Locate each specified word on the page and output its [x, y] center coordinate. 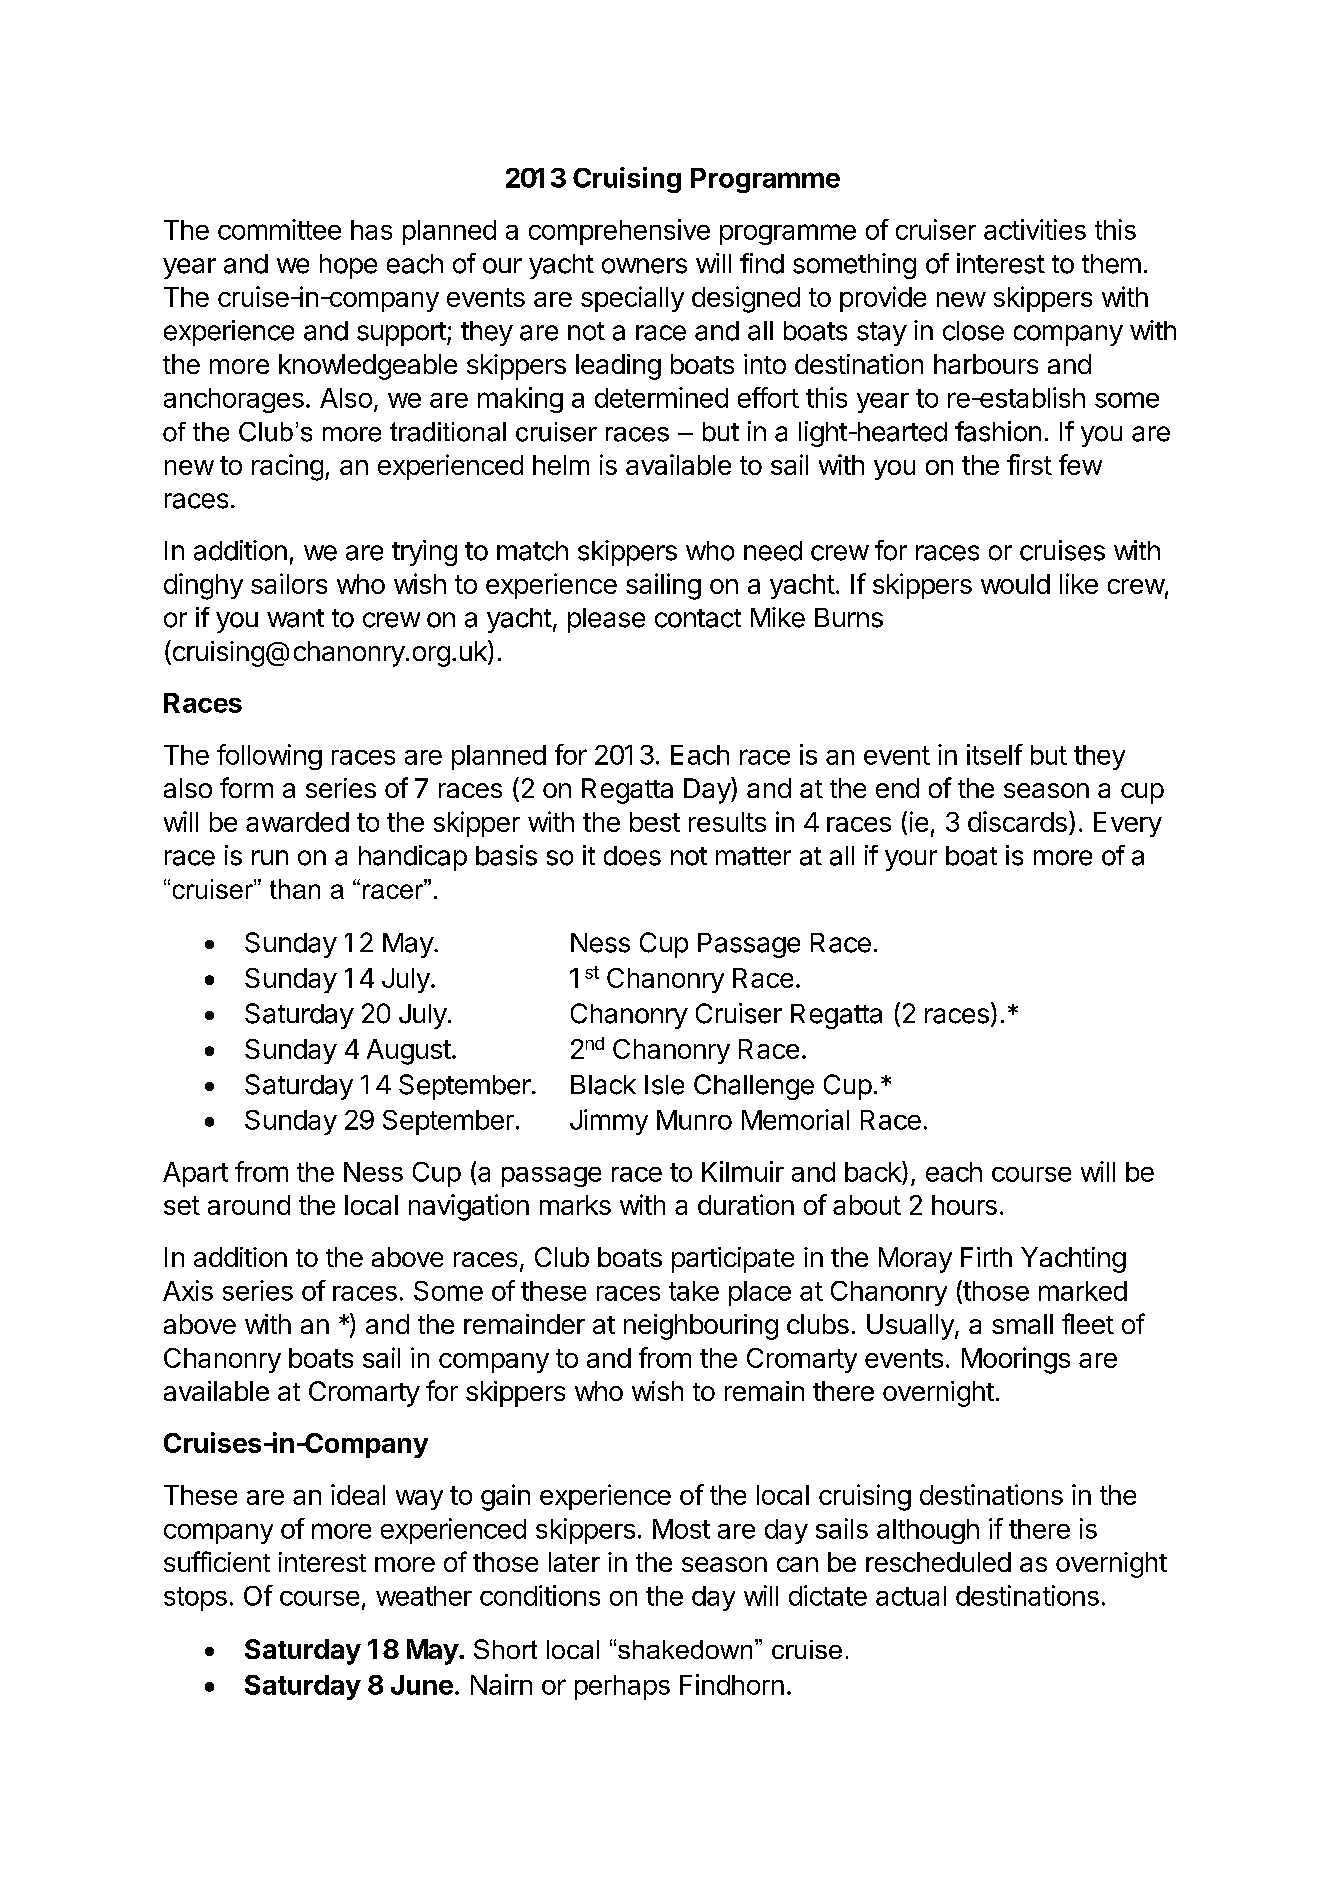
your [911, 860]
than [295, 889]
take [694, 1291]
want [295, 618]
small [1022, 1324]
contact [698, 618]
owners [644, 266]
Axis [188, 1290]
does [632, 856]
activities [1035, 229]
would [1015, 584]
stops [195, 1599]
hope [348, 266]
